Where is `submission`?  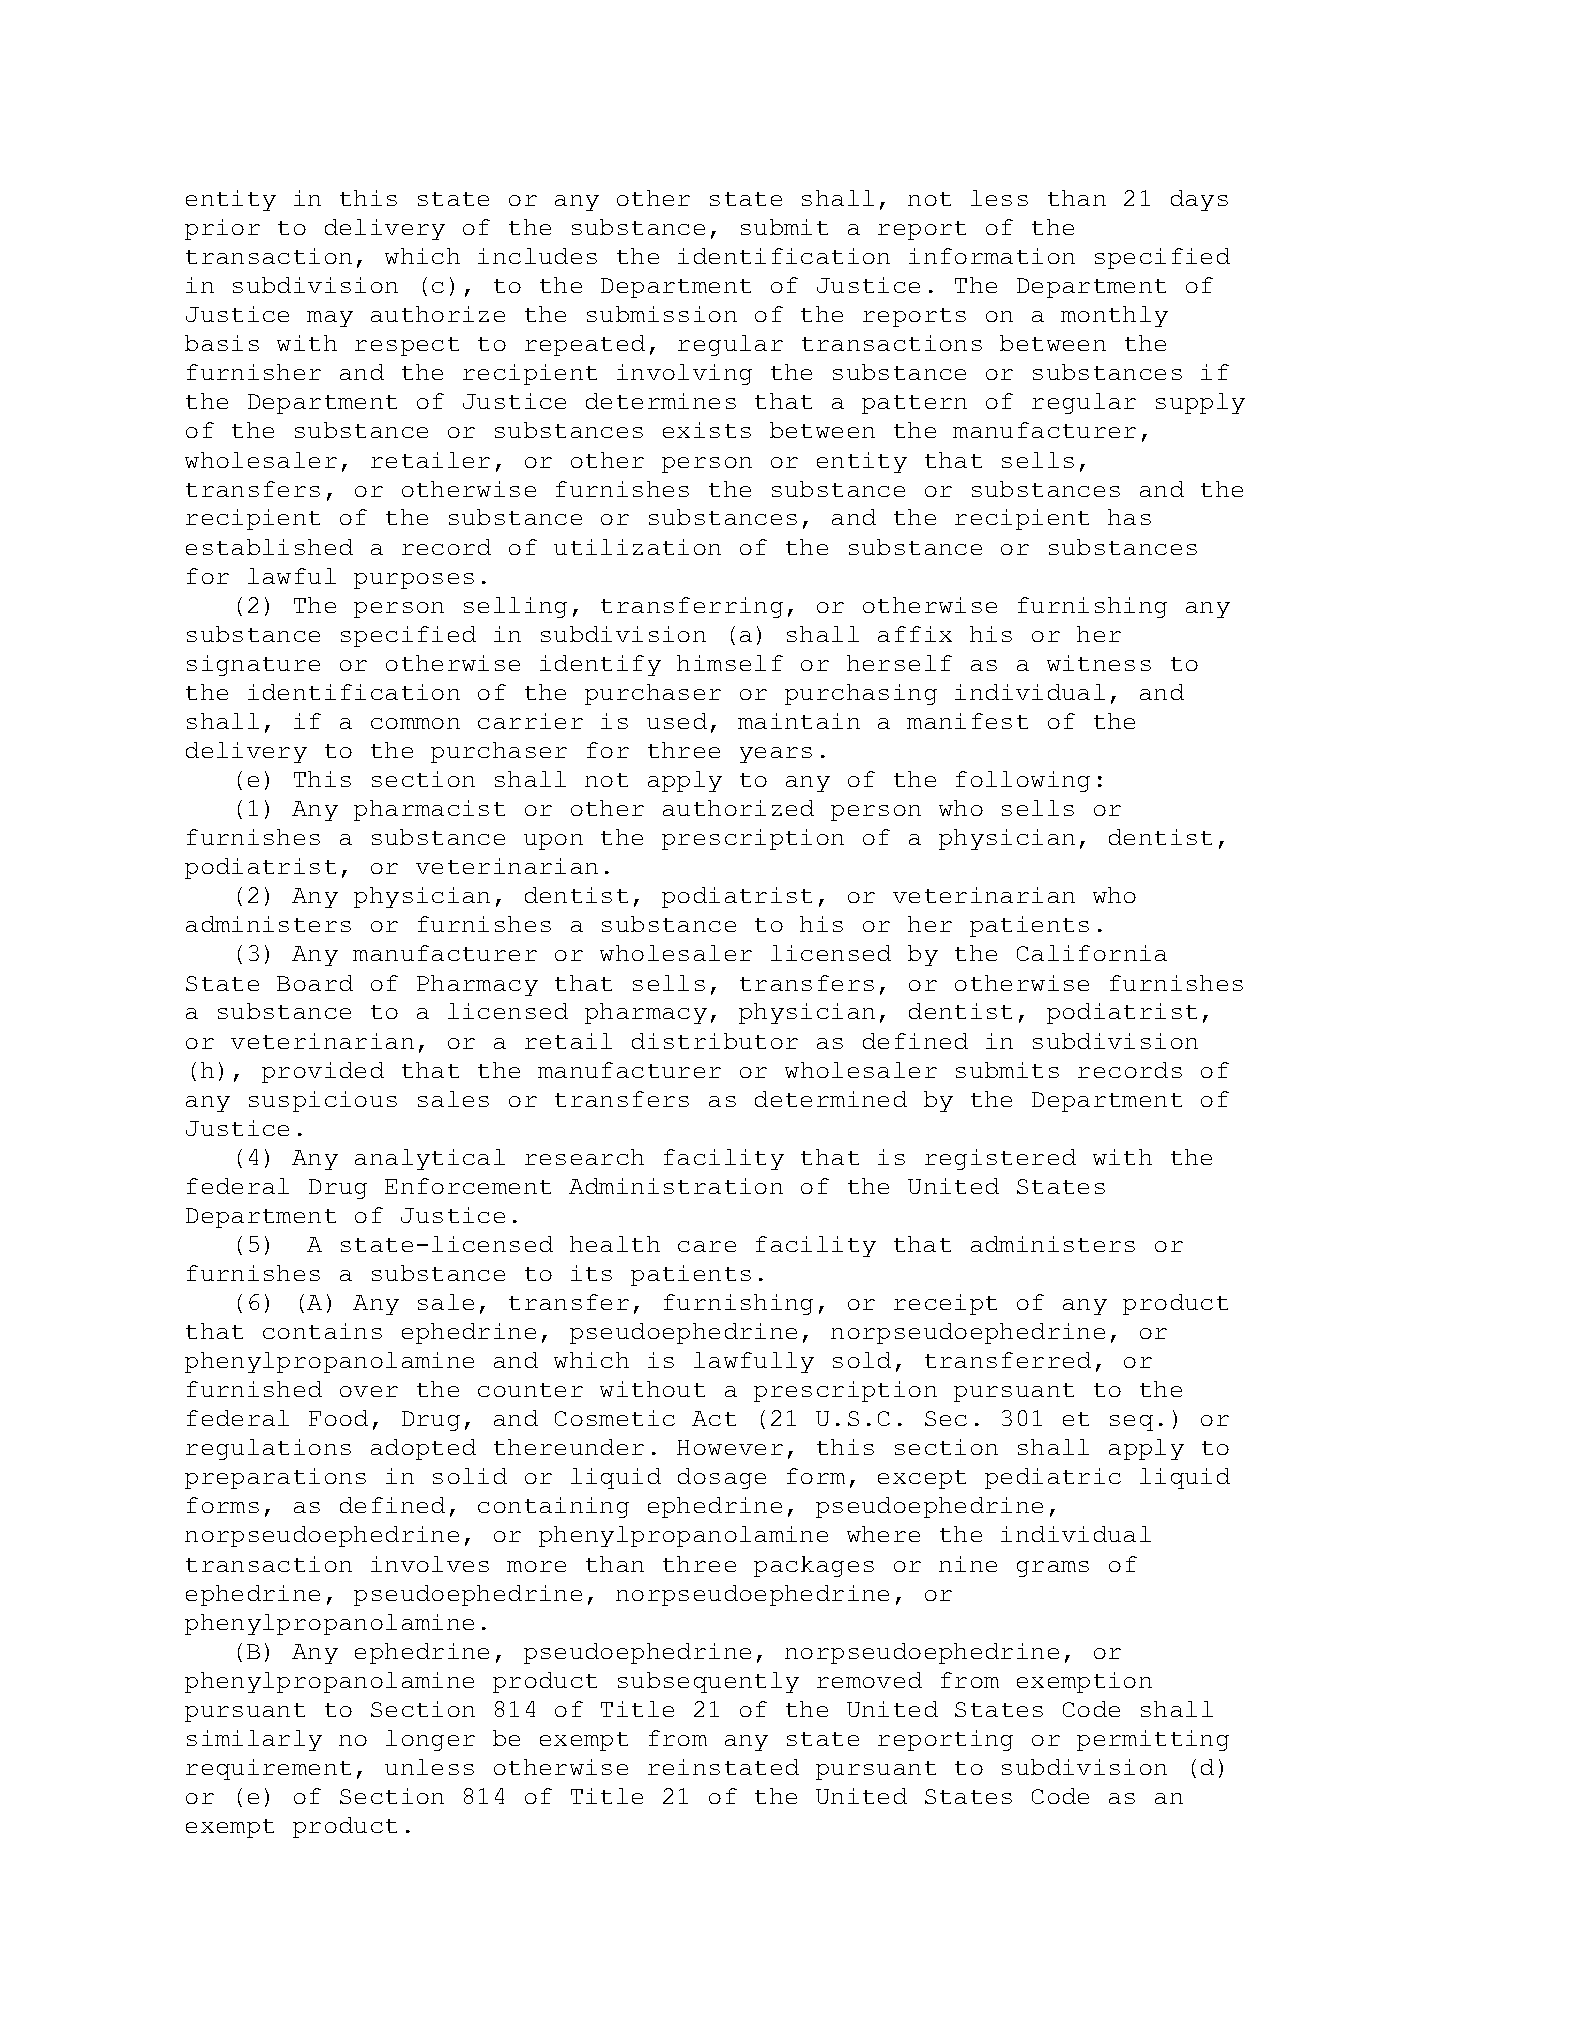 submission is located at coordinates (662, 314).
